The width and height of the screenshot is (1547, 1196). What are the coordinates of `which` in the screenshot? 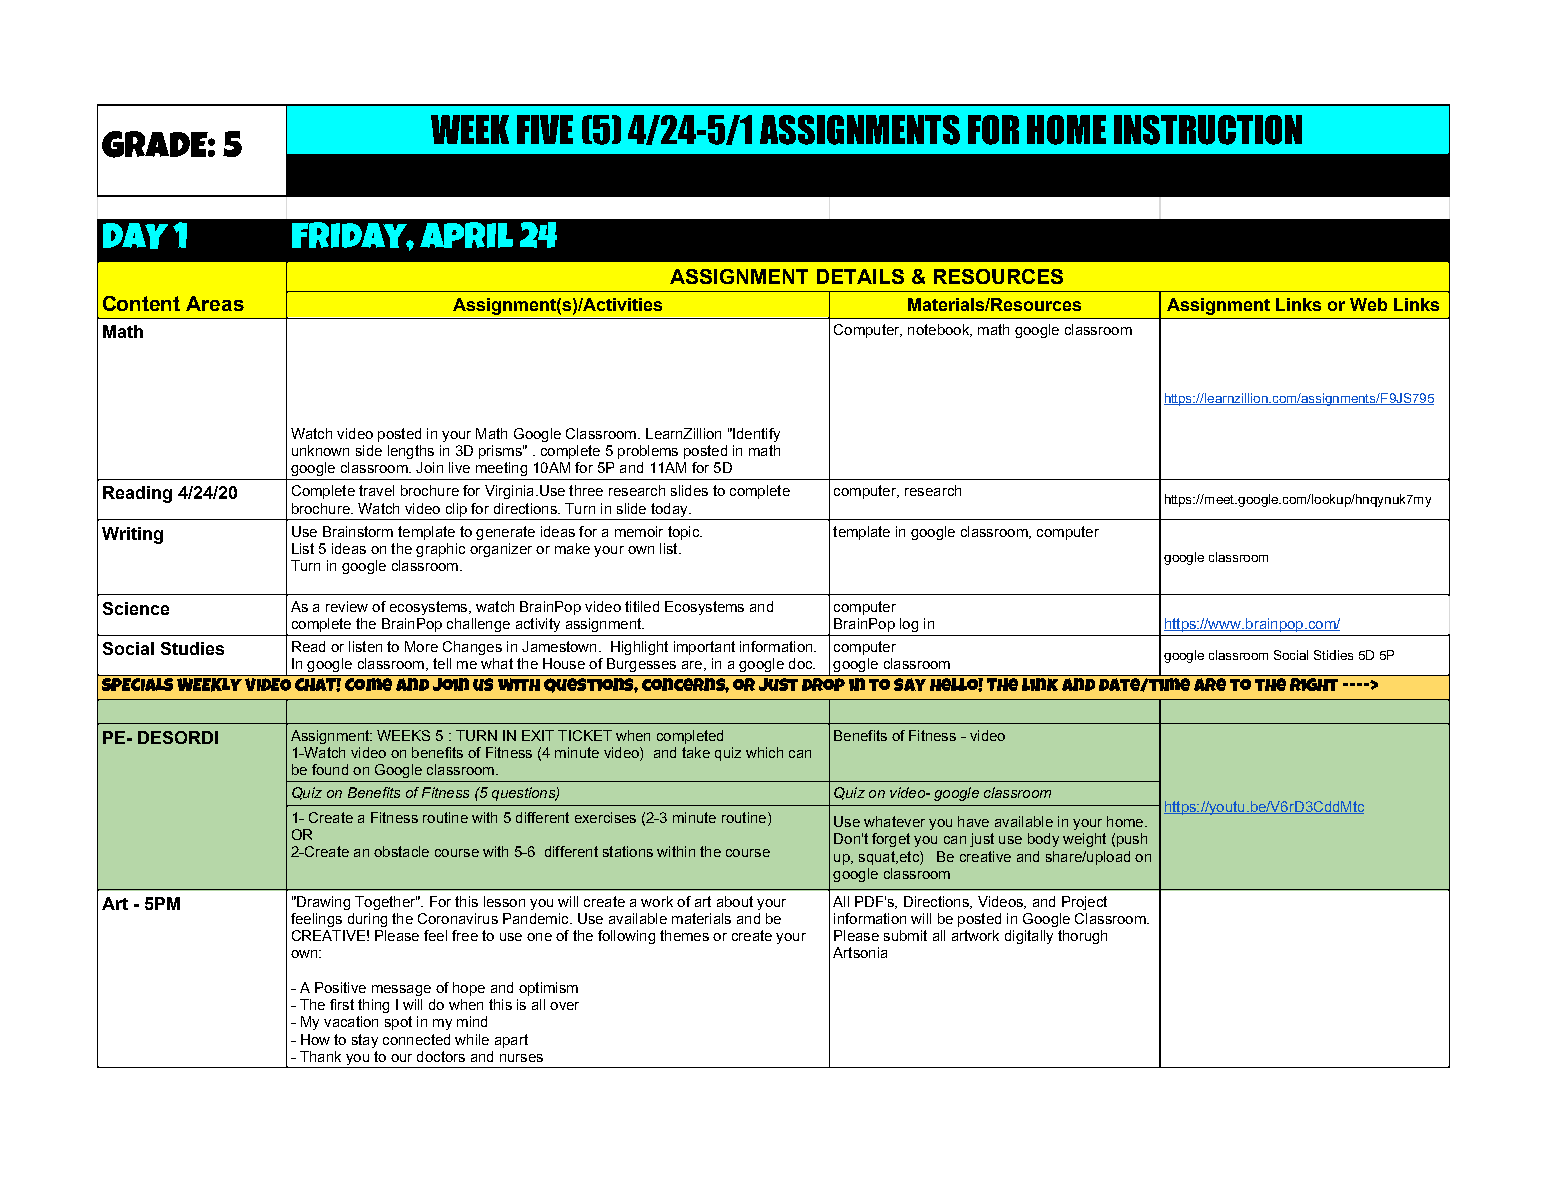 It's located at (764, 752).
